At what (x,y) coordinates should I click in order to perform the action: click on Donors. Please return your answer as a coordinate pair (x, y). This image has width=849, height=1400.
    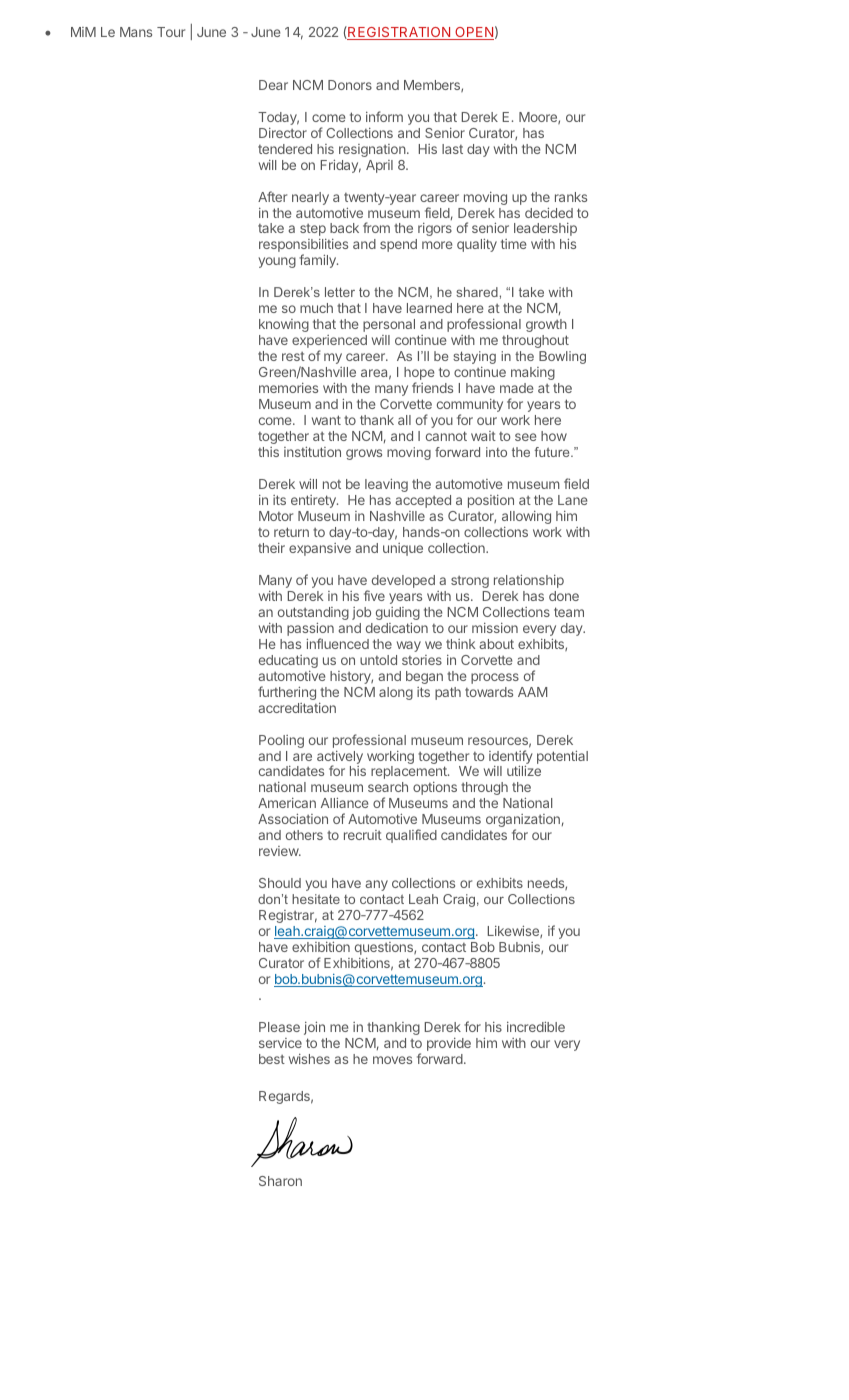
    Looking at the image, I should click on (350, 85).
